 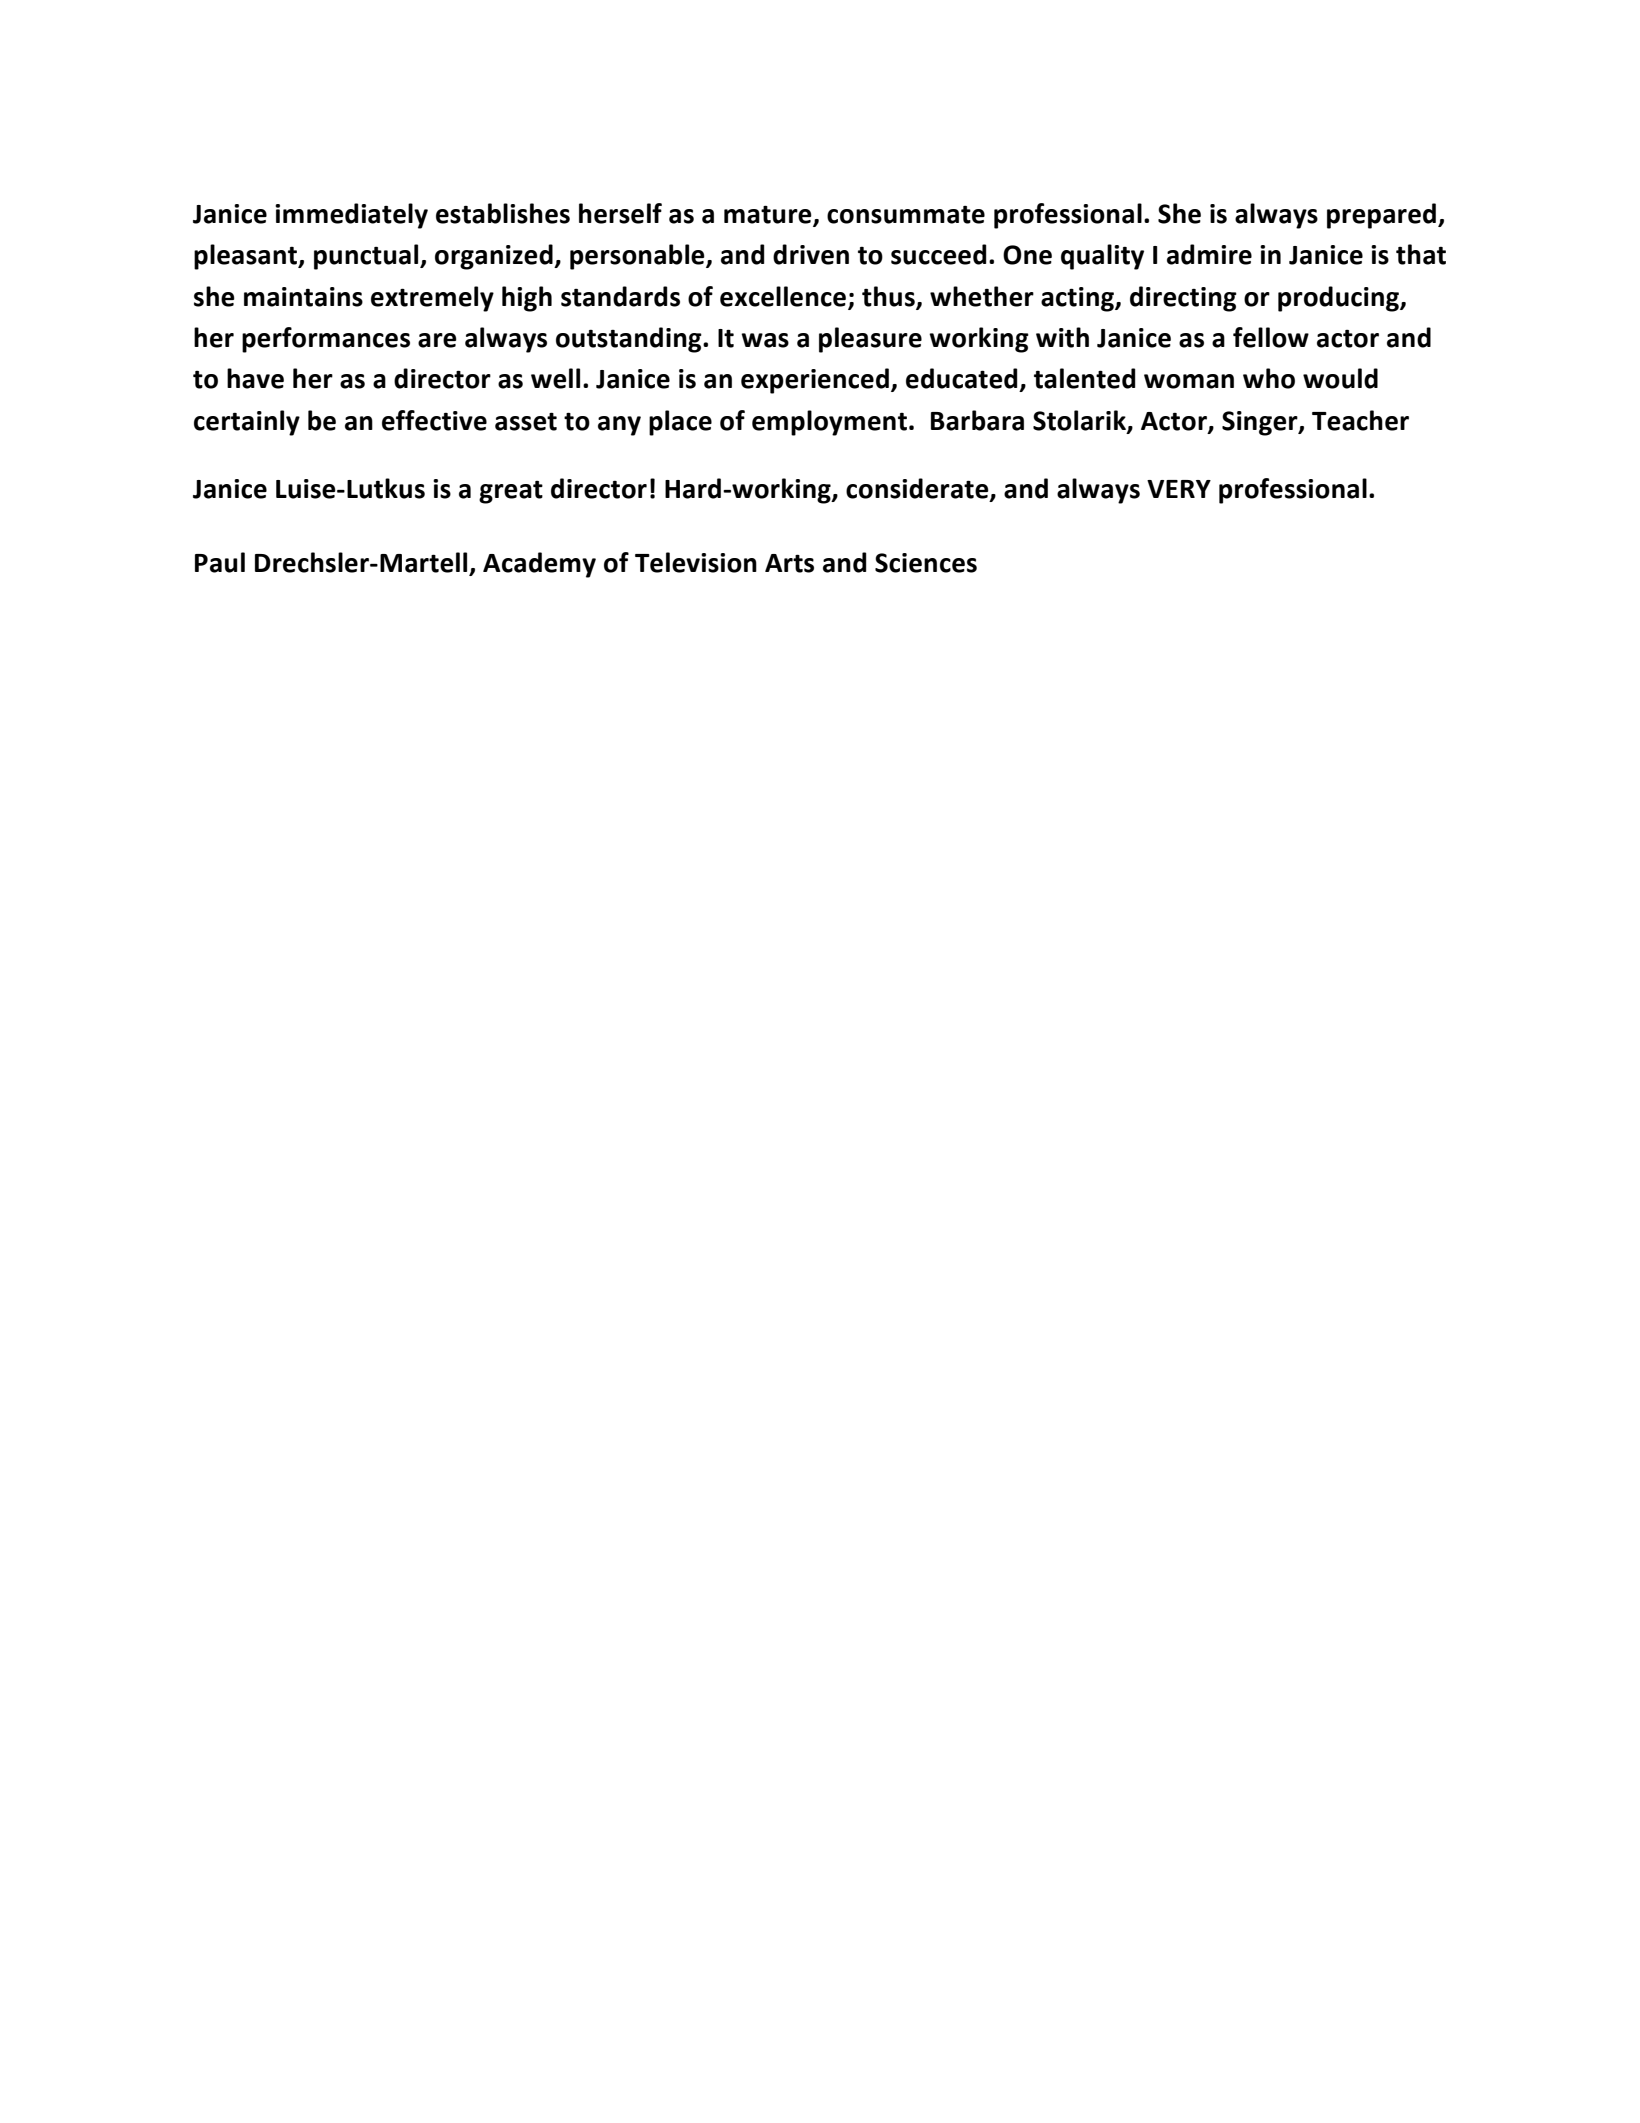 I want to click on immediately, so click(x=351, y=216).
